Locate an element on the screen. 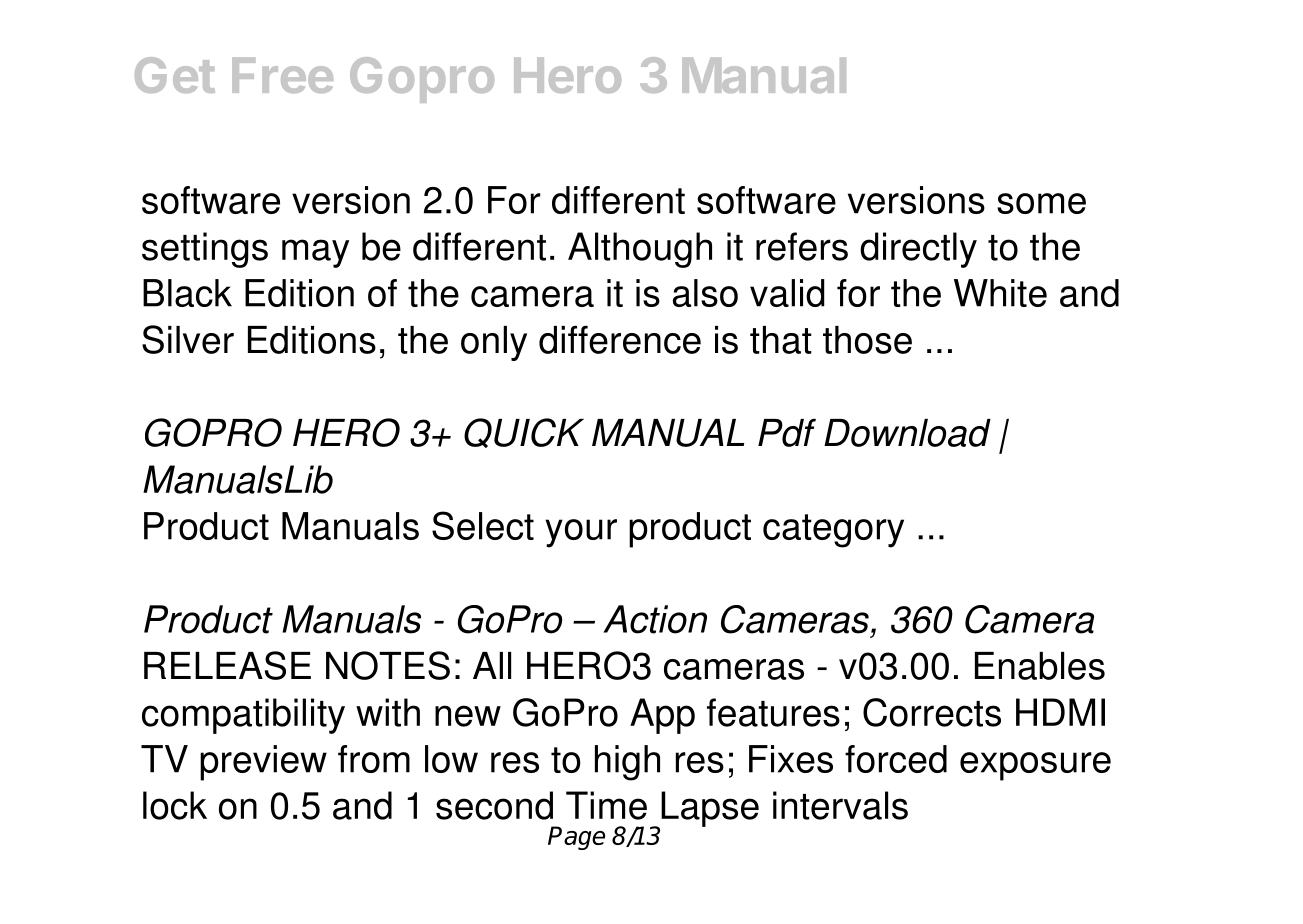 This screenshot has height=924, width=1303. White is located at coordinates (1000, 293).
